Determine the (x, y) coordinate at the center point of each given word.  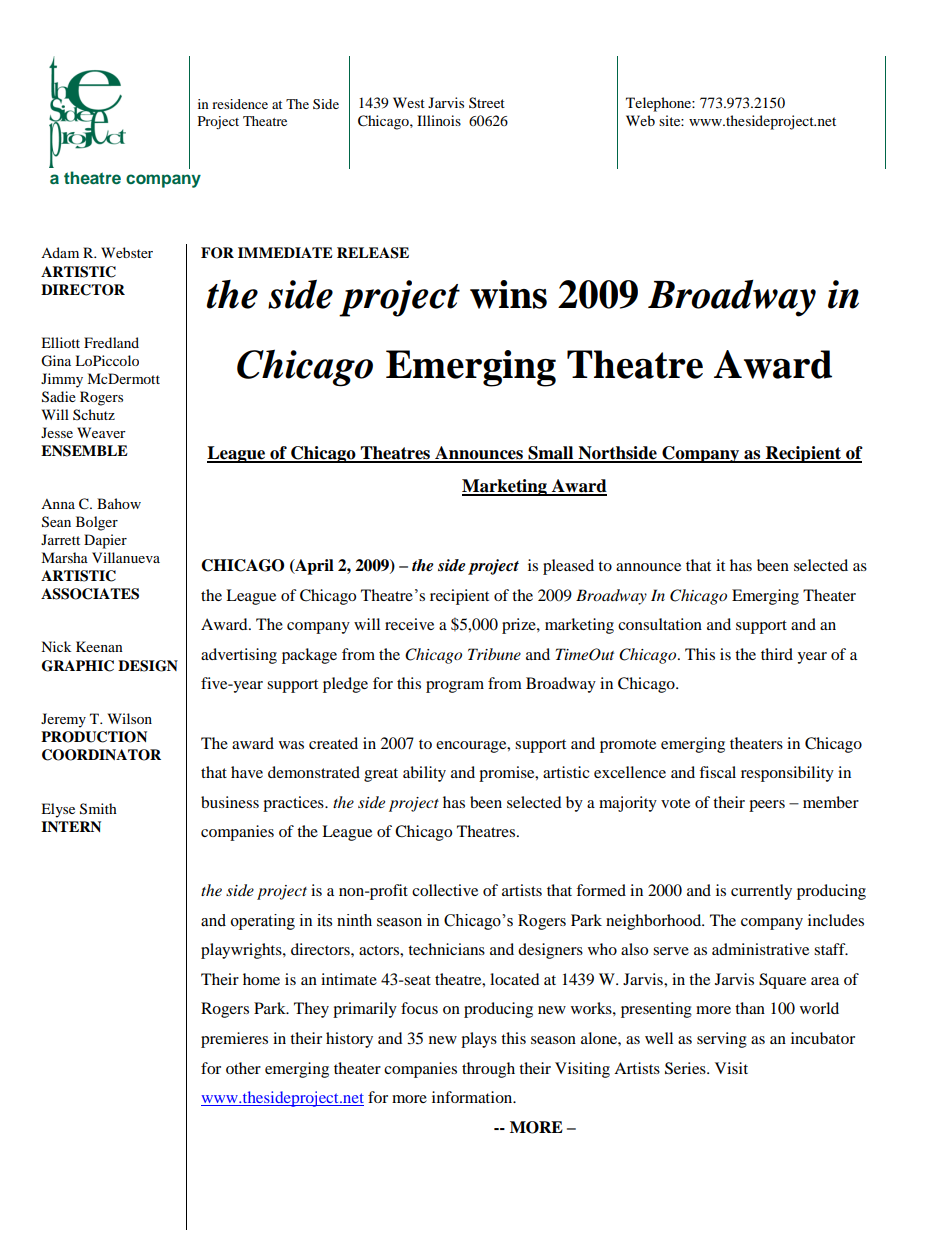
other (243, 1068)
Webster (127, 252)
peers (767, 806)
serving (722, 1040)
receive (409, 624)
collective (445, 890)
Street (487, 102)
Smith (98, 809)
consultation (660, 624)
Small (551, 454)
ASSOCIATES (90, 594)
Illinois (439, 120)
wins (508, 294)
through (488, 1070)
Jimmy (62, 380)
